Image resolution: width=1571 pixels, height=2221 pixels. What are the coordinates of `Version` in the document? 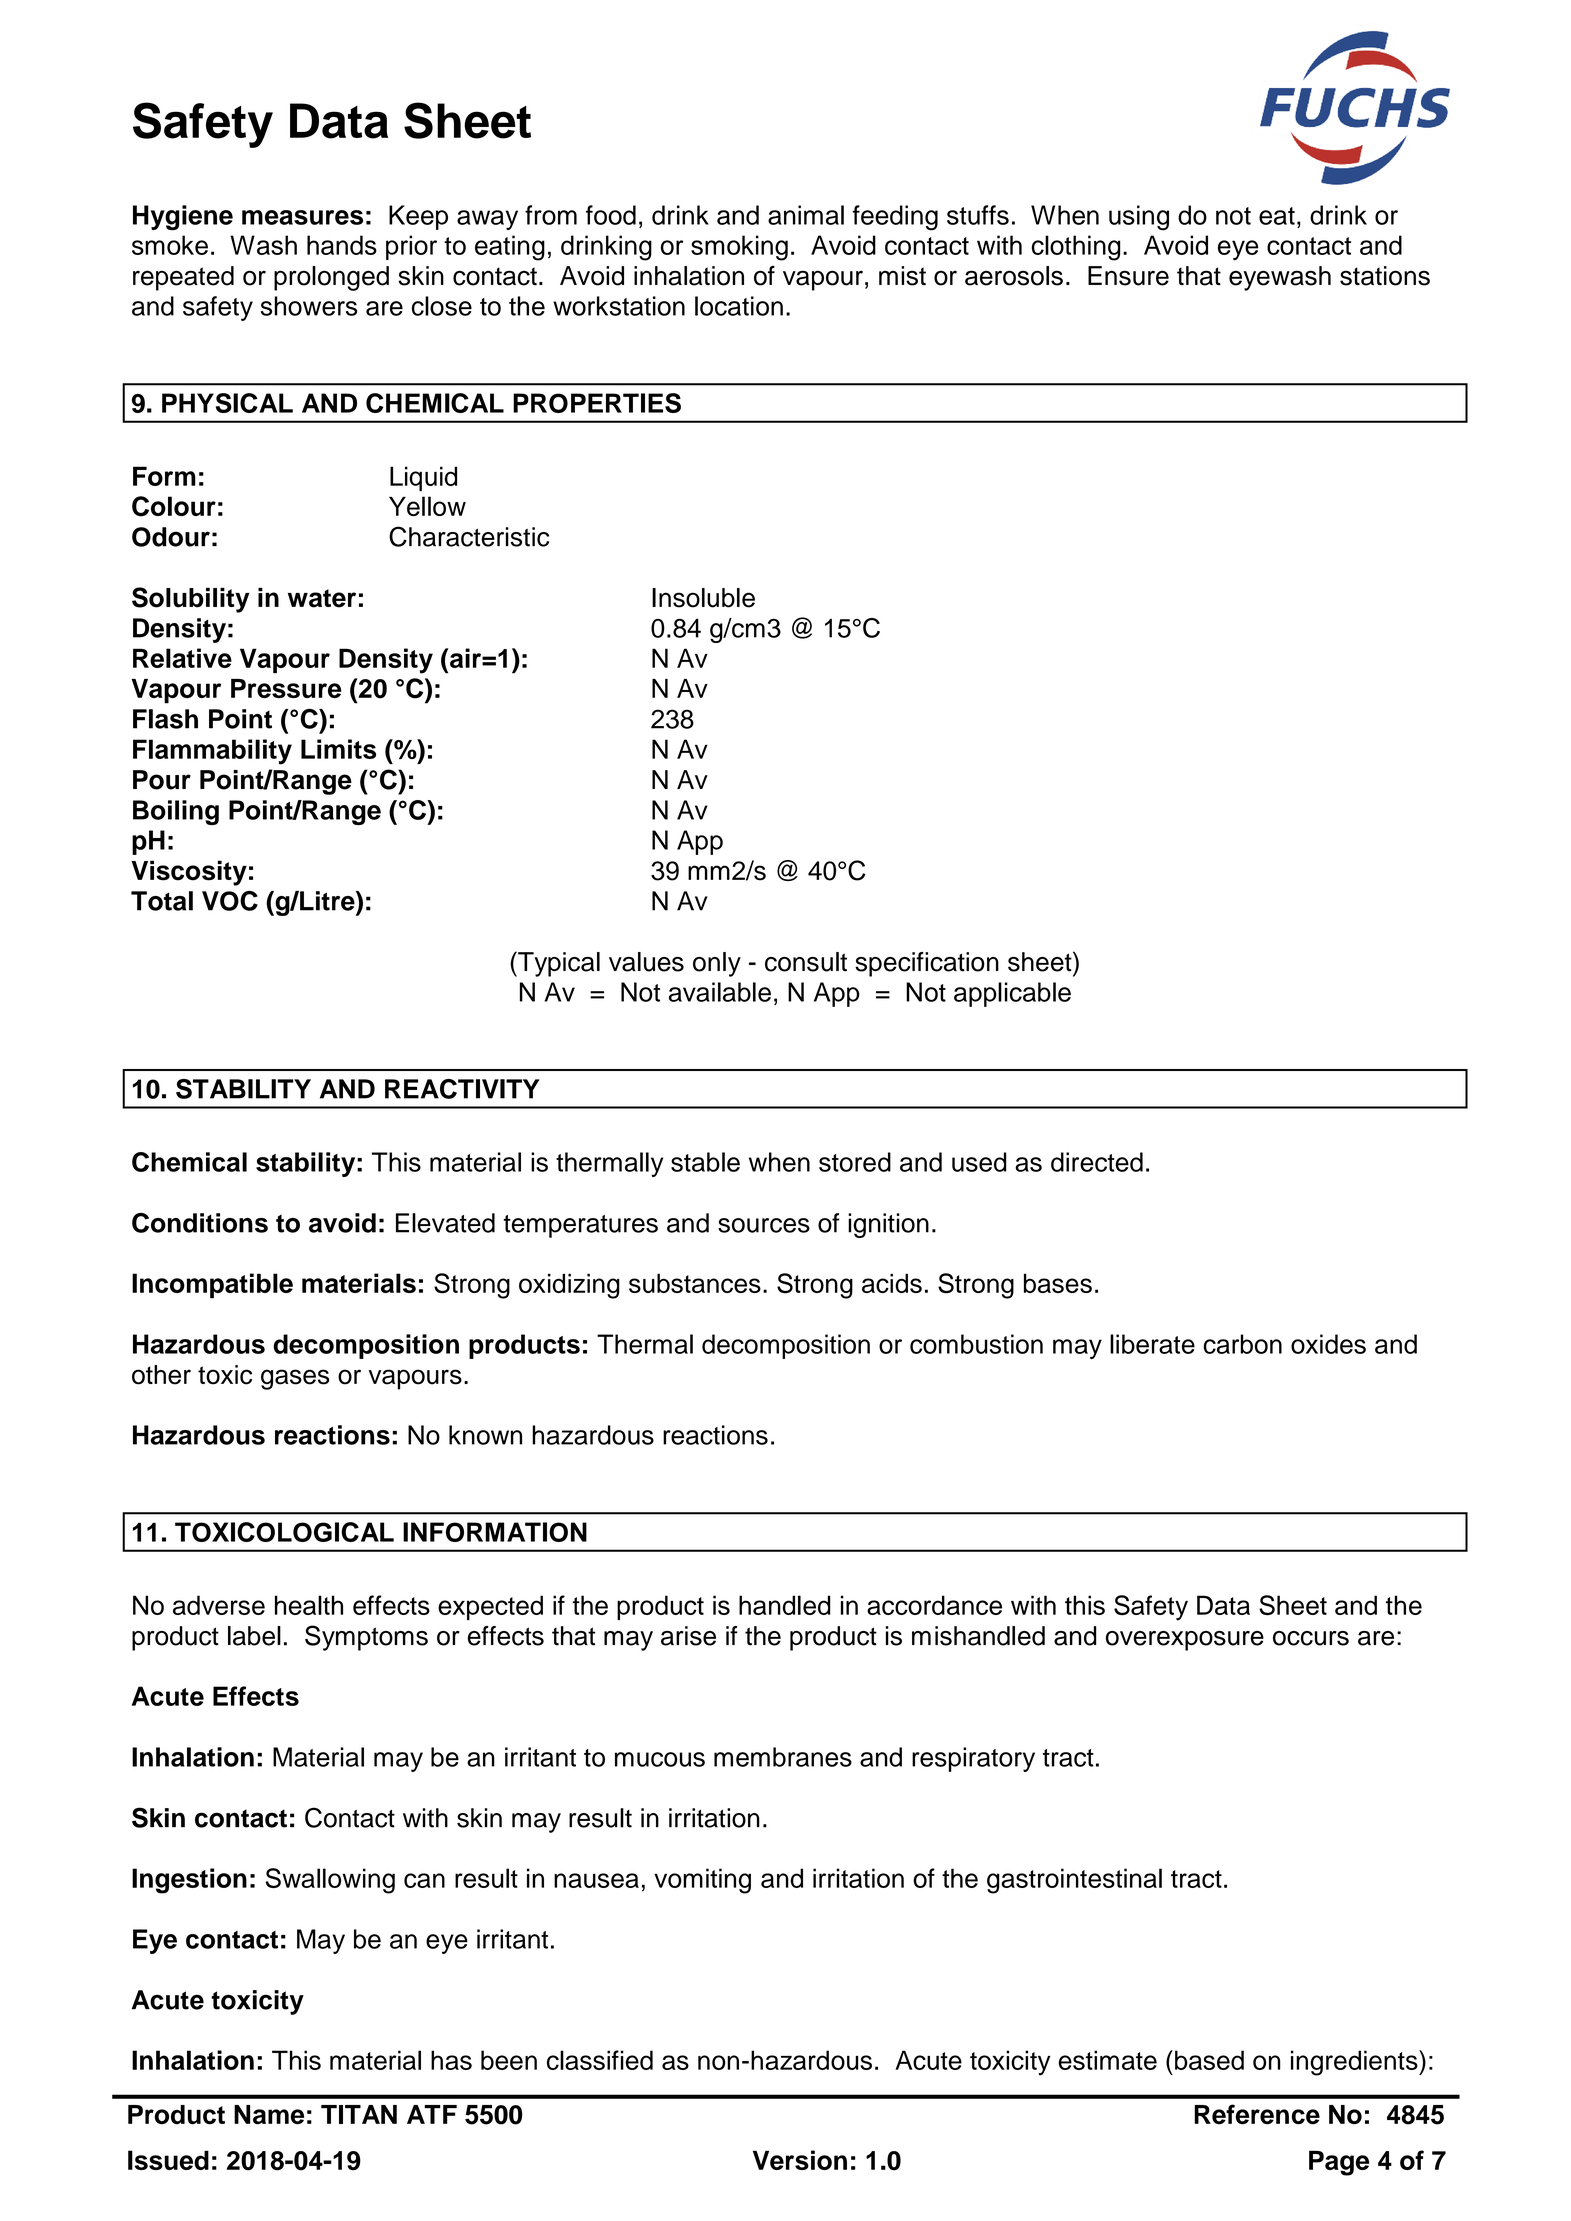 It's located at (800, 2160).
